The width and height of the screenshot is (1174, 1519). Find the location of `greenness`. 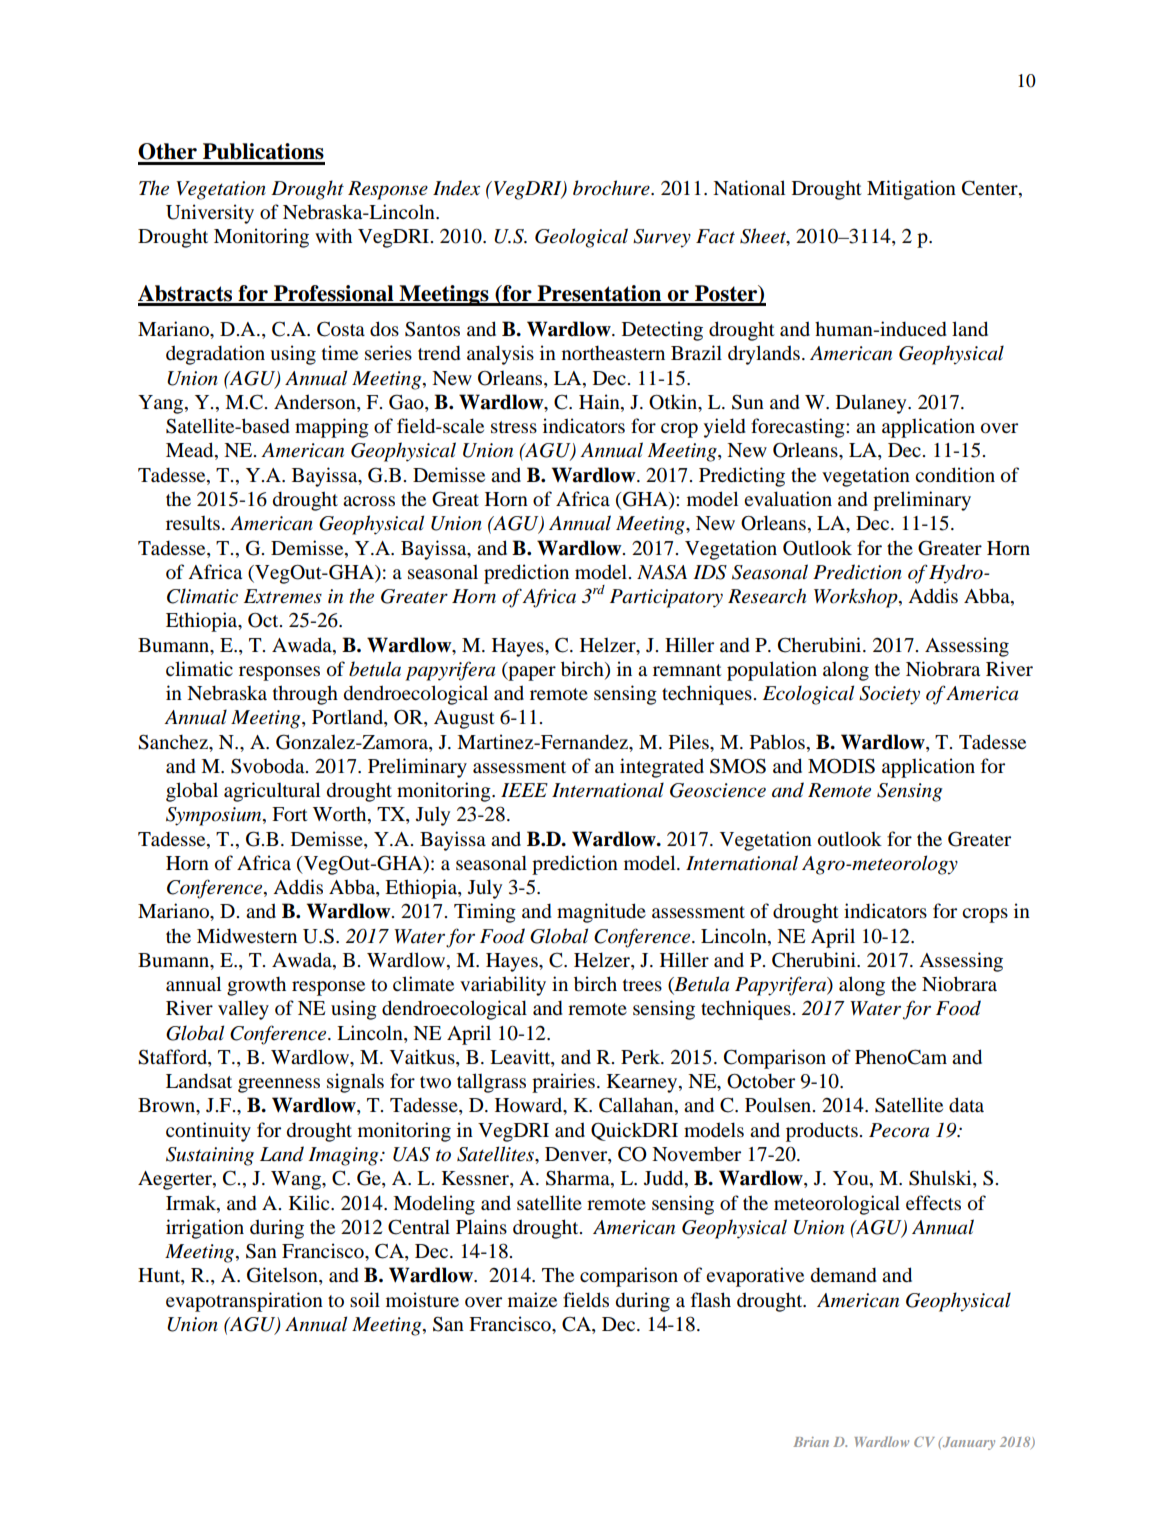

greenness is located at coordinates (279, 1085).
